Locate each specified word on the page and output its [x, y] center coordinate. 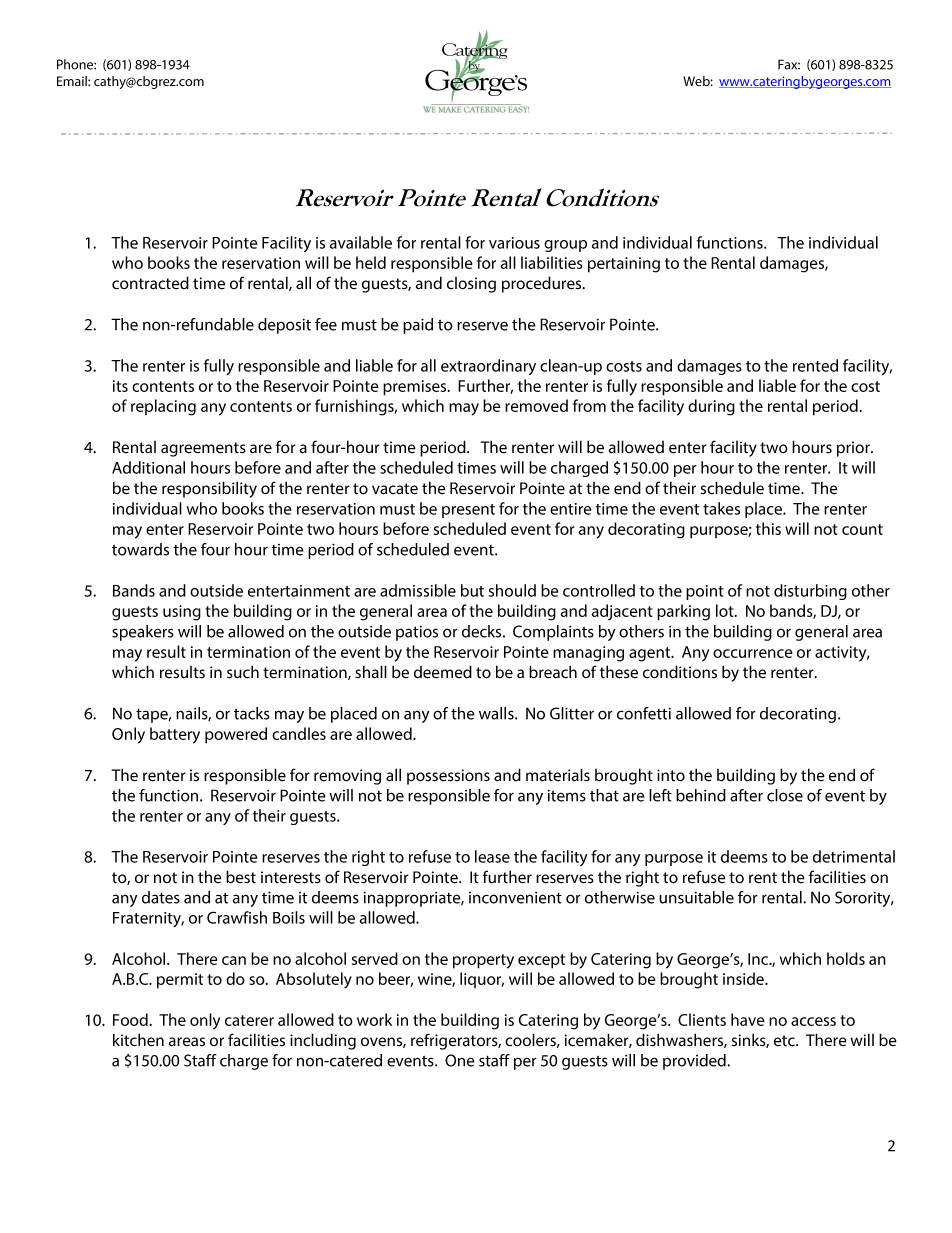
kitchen [138, 1040]
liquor [482, 980]
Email [73, 81]
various [514, 243]
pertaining [624, 265]
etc [785, 1041]
